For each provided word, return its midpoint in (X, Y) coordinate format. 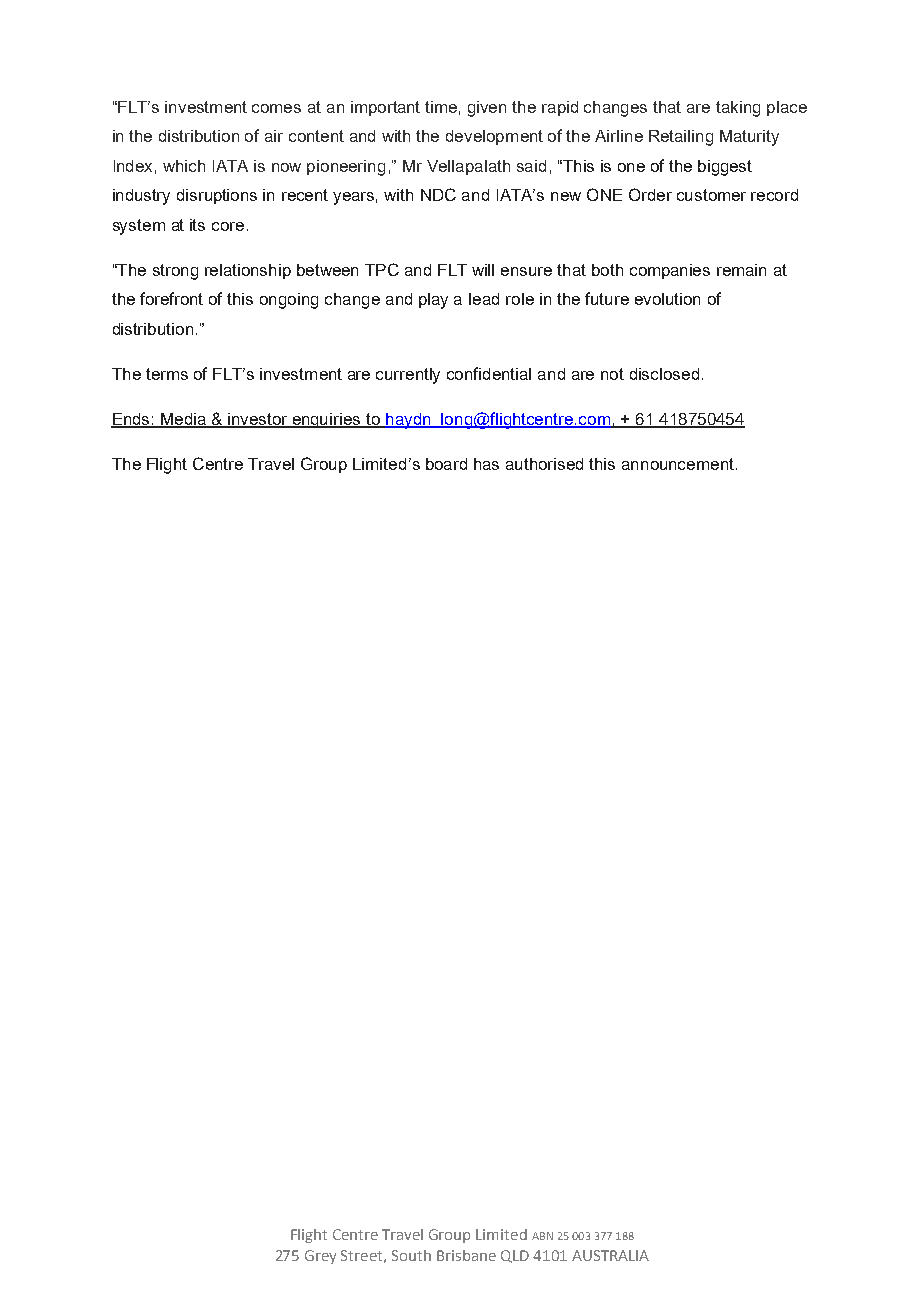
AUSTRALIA (610, 1255)
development (494, 137)
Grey (320, 1257)
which (184, 166)
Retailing (681, 138)
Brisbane (466, 1255)
